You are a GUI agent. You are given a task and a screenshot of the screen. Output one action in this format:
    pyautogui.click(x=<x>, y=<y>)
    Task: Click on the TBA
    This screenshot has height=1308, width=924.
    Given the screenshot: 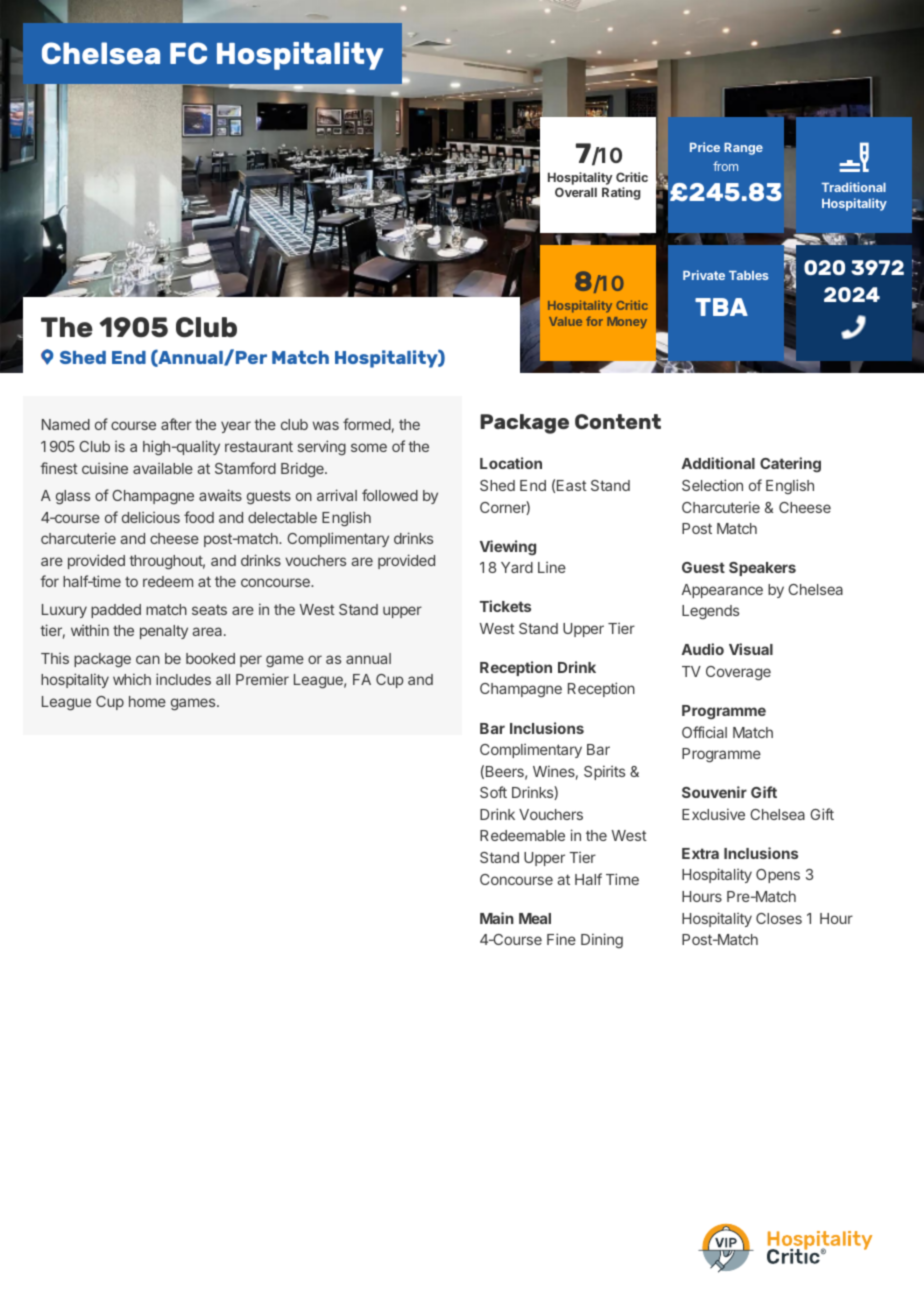 What is the action you would take?
    pyautogui.click(x=721, y=307)
